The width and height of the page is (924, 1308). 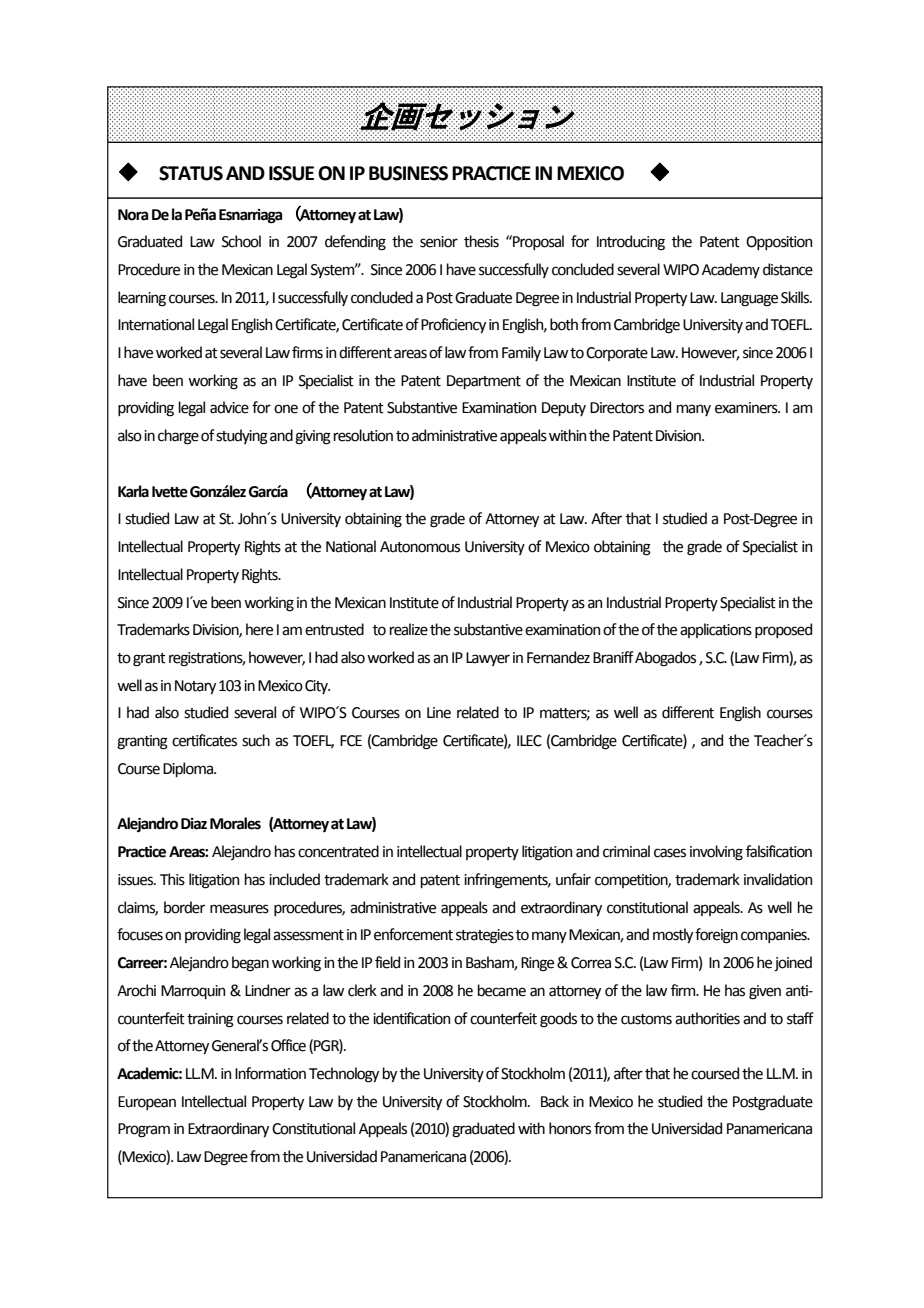 What do you see at coordinates (788, 269) in the page?
I see `distance` at bounding box center [788, 269].
